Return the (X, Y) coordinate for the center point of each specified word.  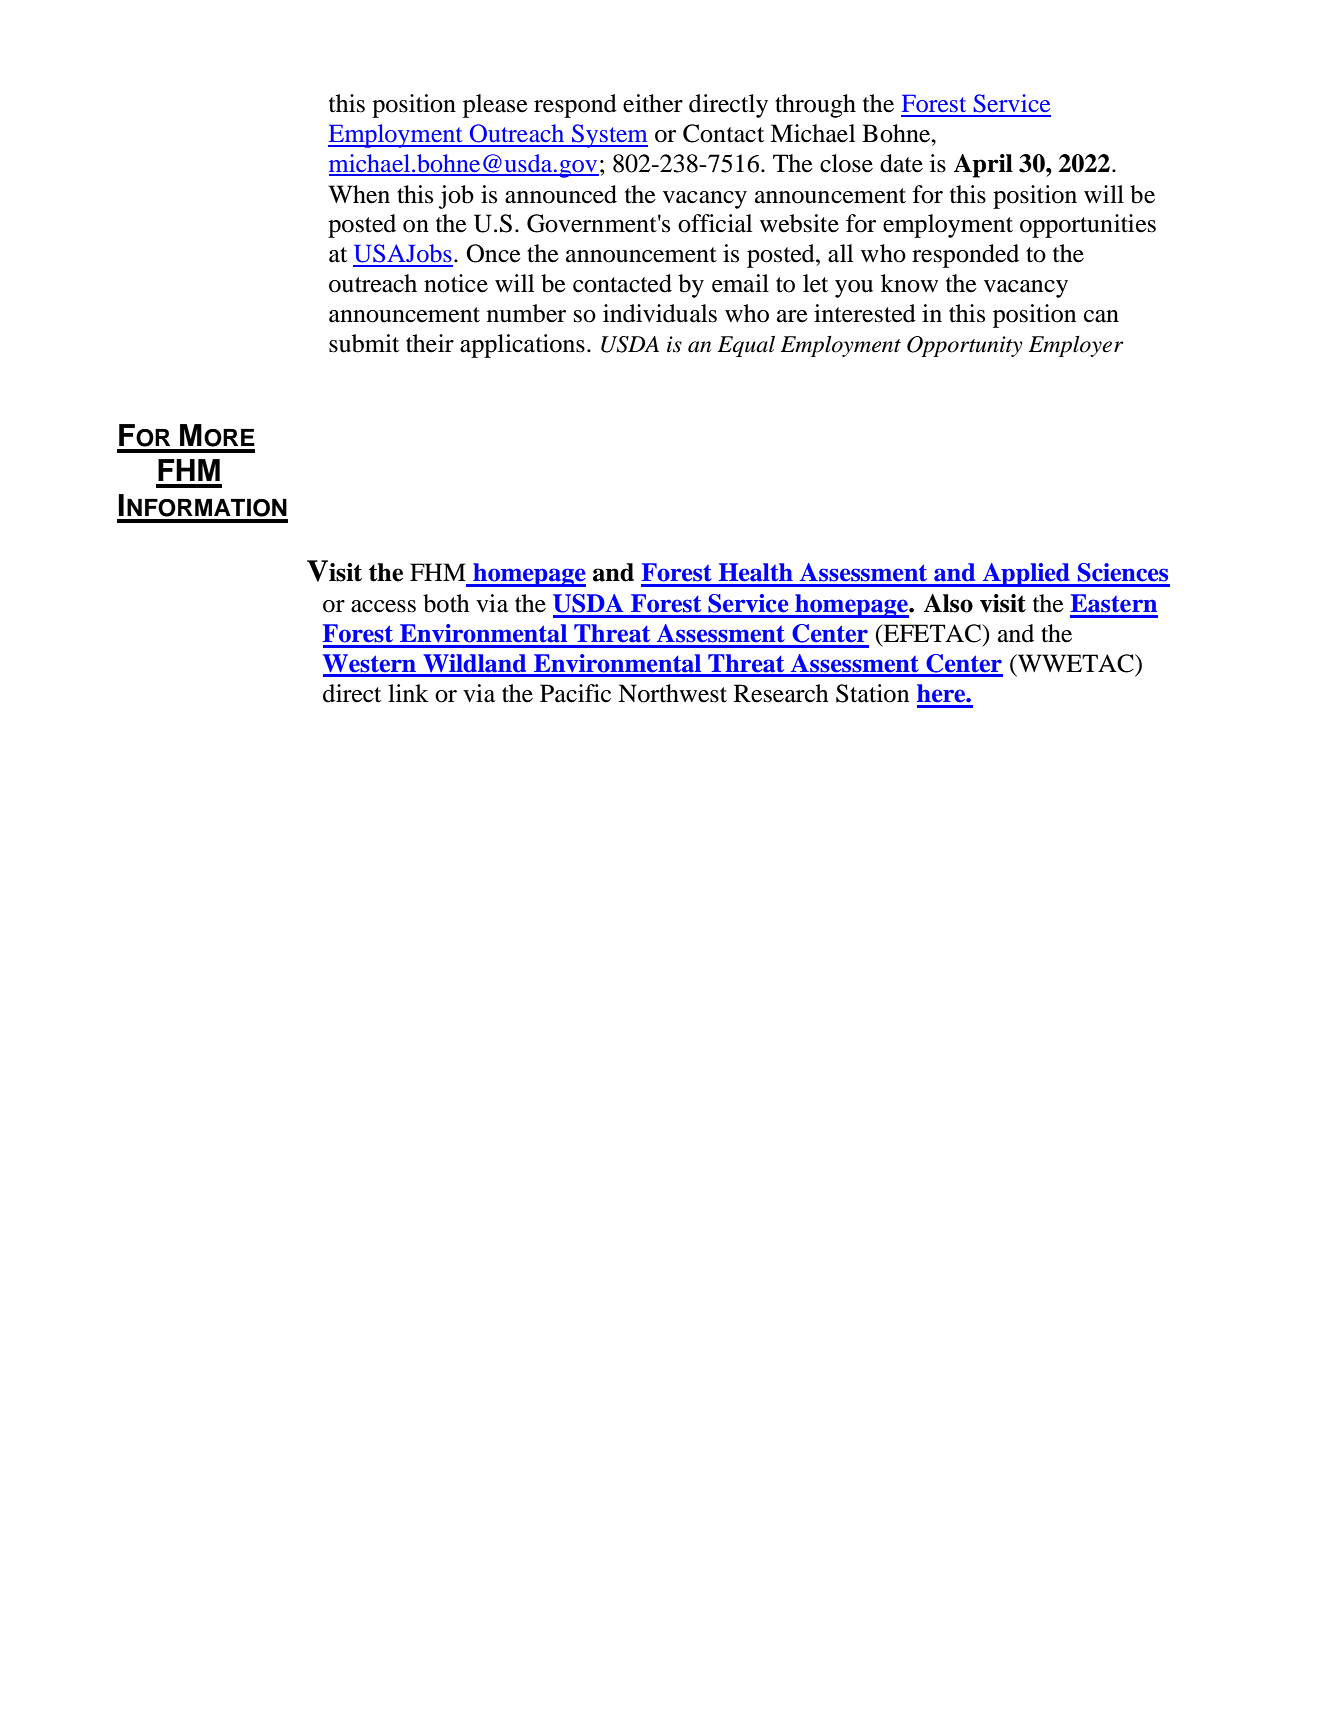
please (495, 106)
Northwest (672, 693)
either (653, 103)
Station (872, 693)
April (983, 166)
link (408, 693)
